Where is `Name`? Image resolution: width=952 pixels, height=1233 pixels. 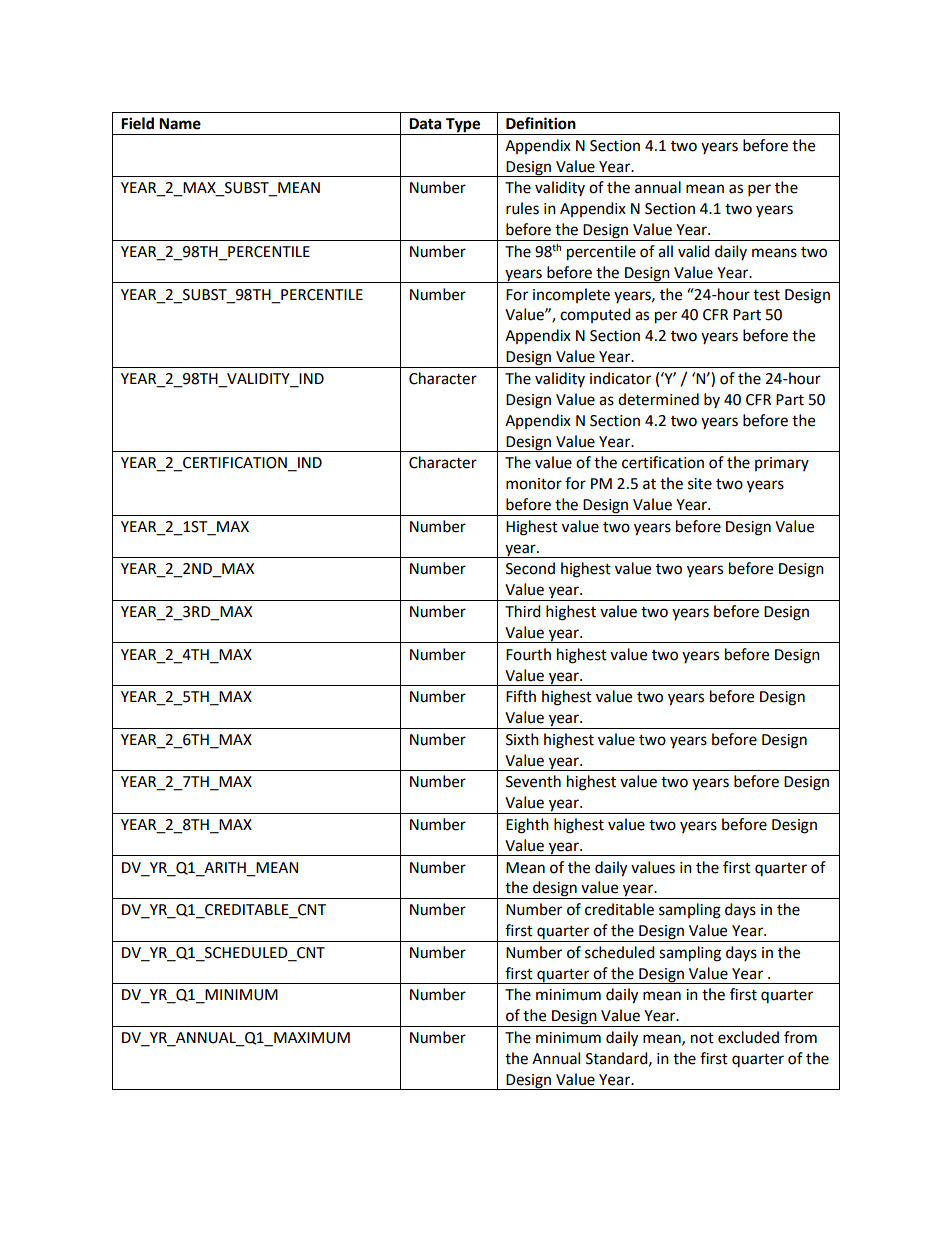
Name is located at coordinates (180, 124).
